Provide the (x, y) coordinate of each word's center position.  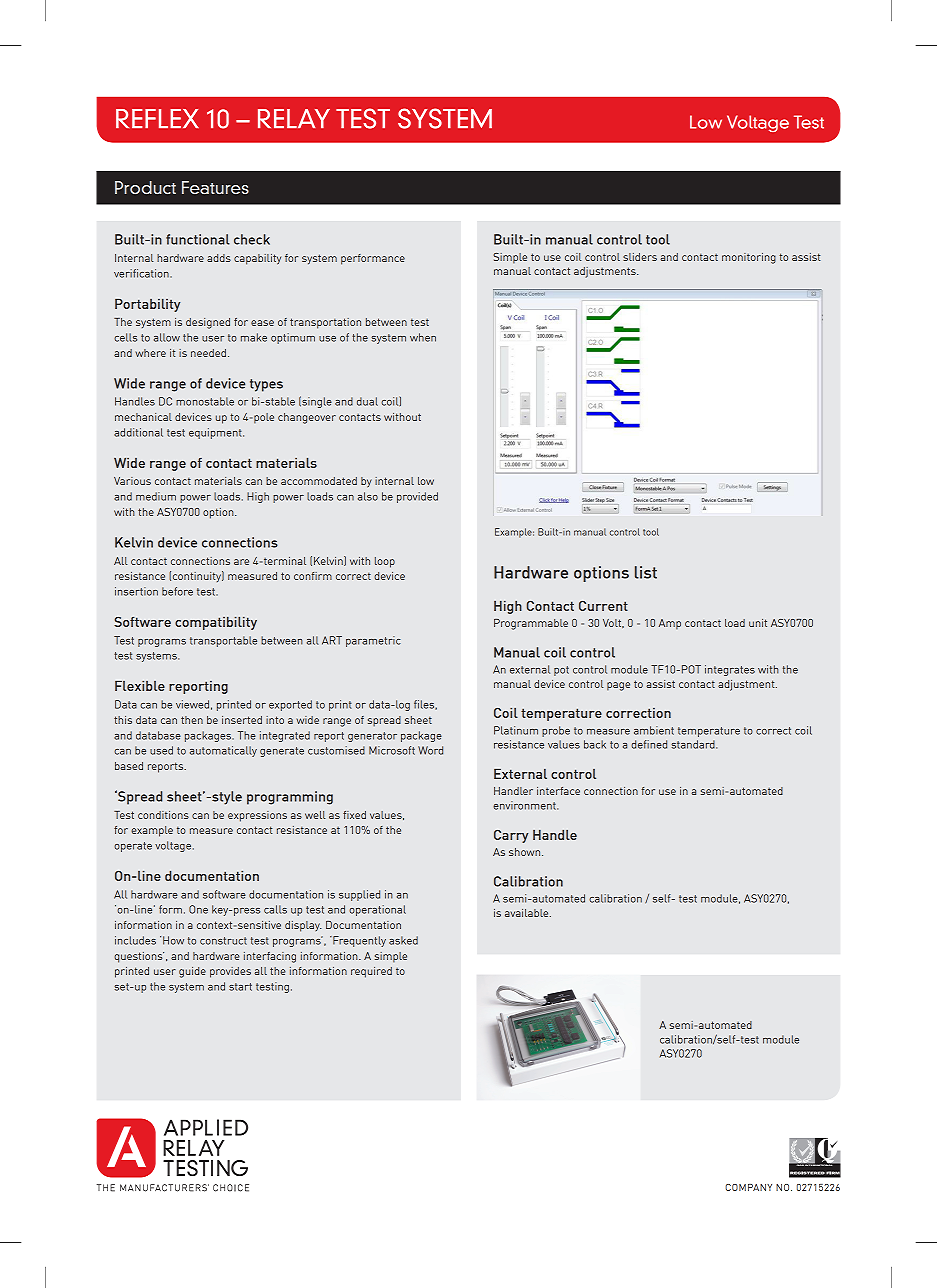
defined (649, 744)
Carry (511, 836)
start (240, 987)
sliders (640, 257)
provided (417, 497)
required (371, 972)
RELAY (294, 118)
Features (215, 187)
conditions (163, 815)
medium (156, 496)
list (646, 572)
